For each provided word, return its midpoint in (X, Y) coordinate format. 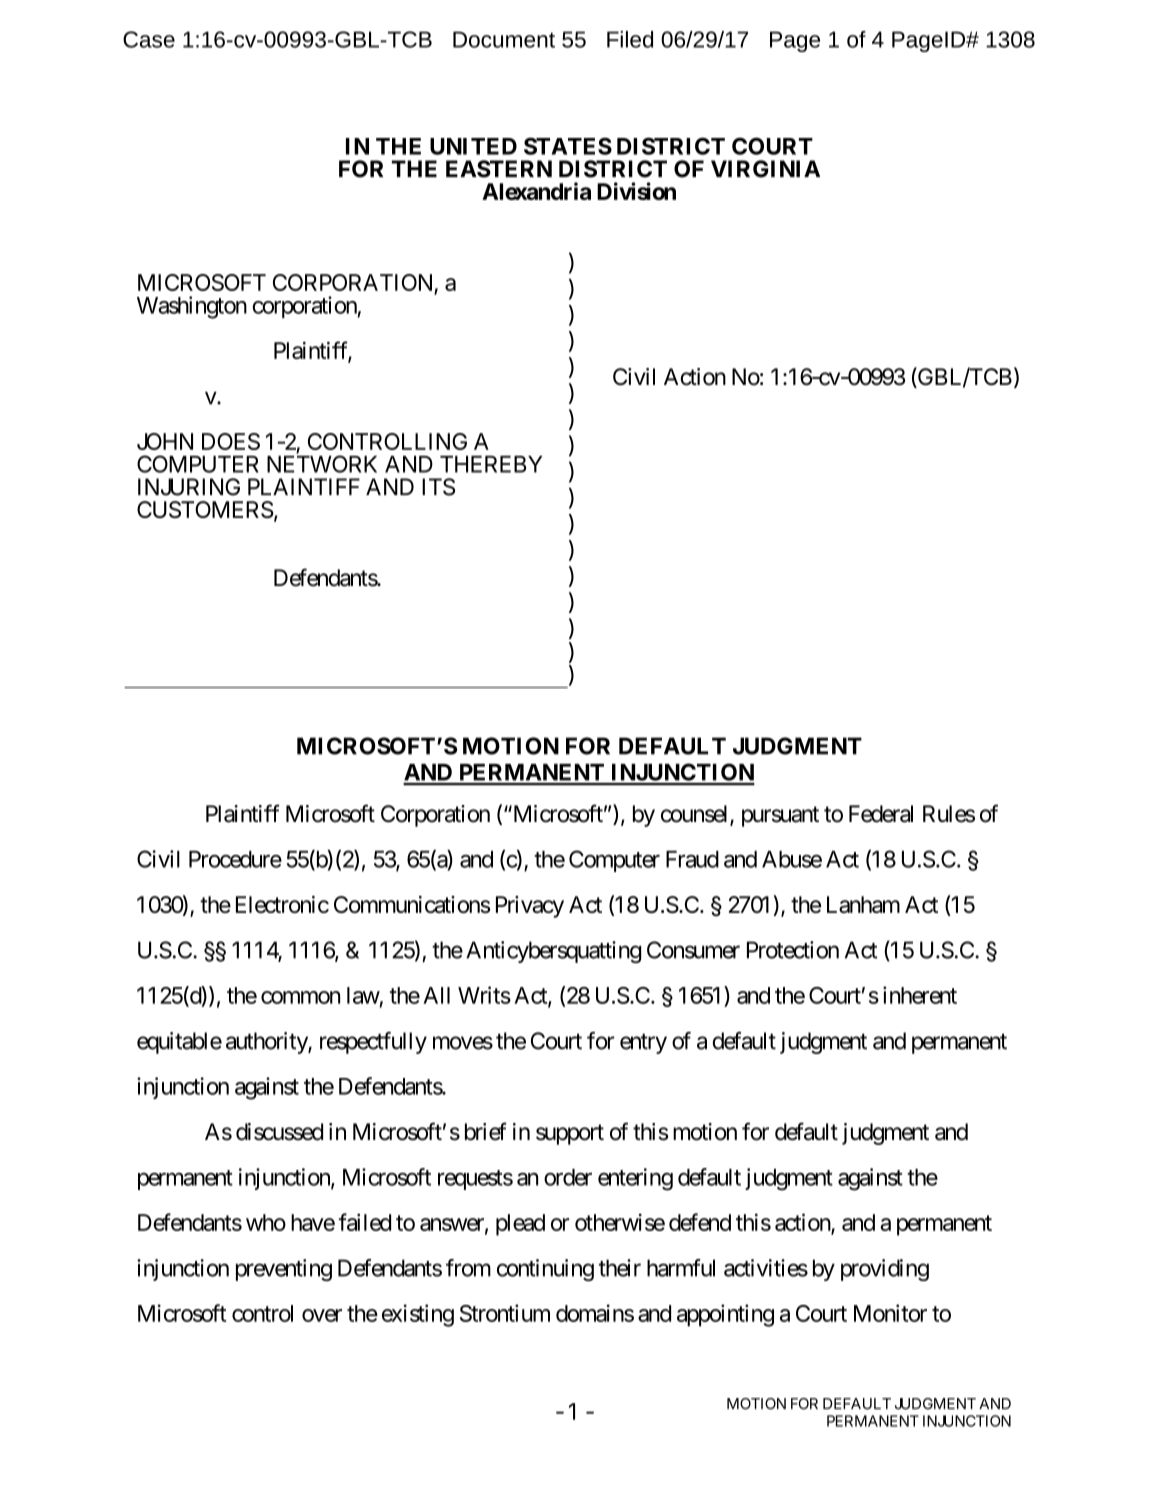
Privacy (530, 907)
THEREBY (491, 464)
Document (504, 39)
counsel (696, 815)
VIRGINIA (765, 169)
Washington (192, 307)
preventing (284, 1270)
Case (149, 39)
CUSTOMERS (205, 509)
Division (636, 191)
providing (885, 1270)
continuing (545, 1270)
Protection (793, 950)
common (300, 997)
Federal (881, 814)
